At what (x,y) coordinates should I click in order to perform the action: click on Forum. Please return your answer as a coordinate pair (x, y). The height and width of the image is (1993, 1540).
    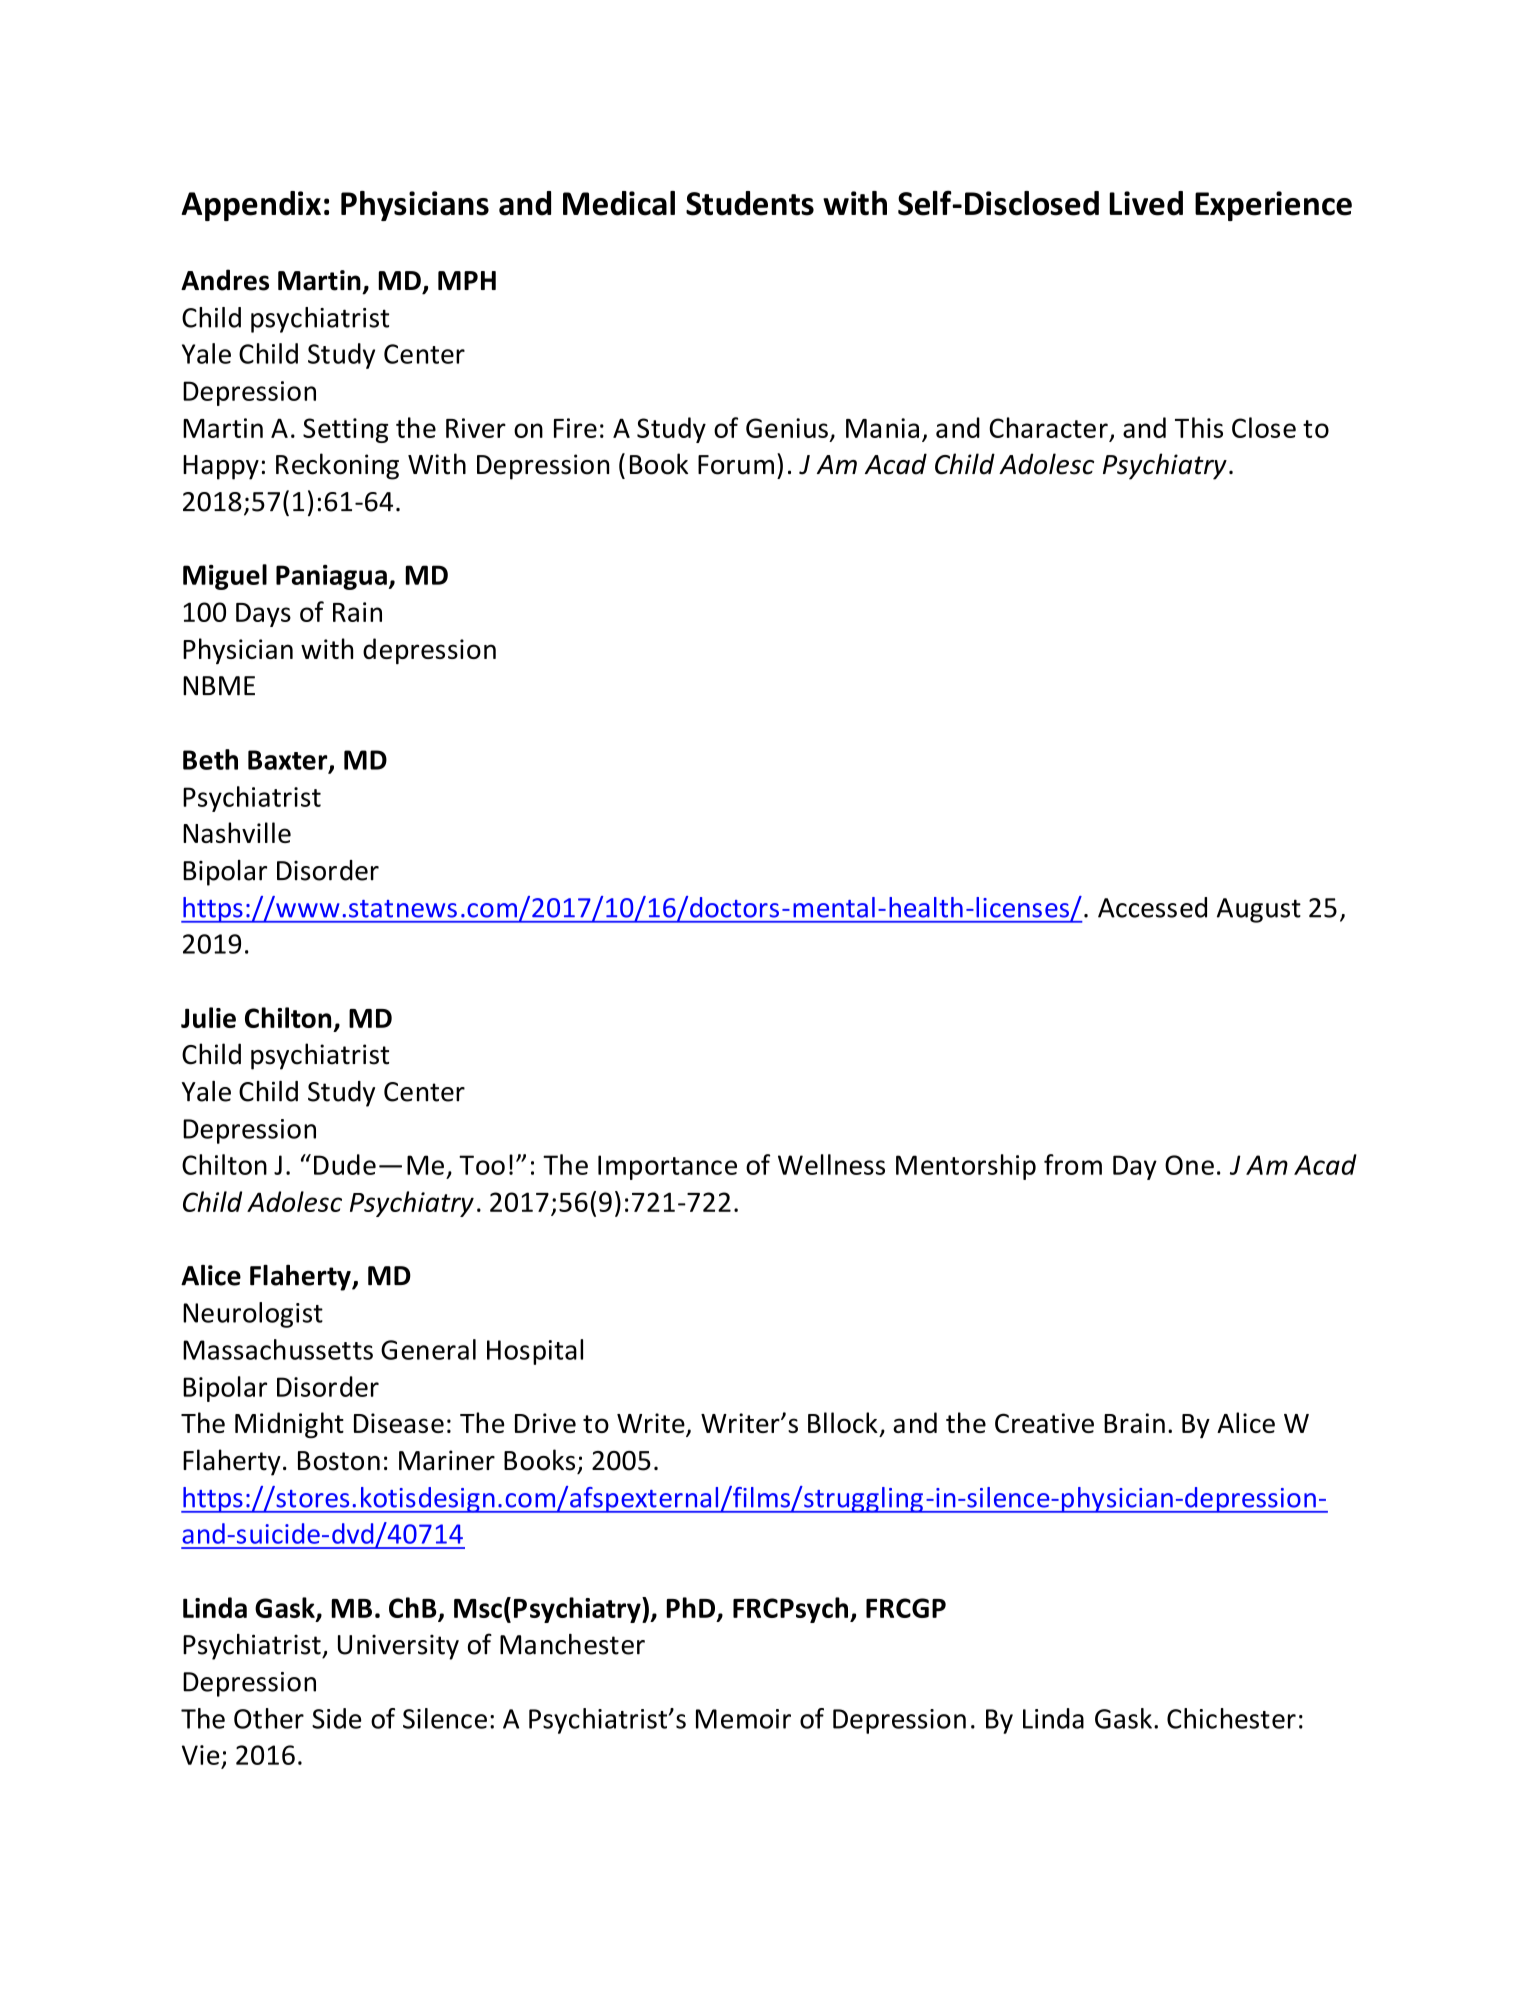
    Looking at the image, I should click on (736, 465).
